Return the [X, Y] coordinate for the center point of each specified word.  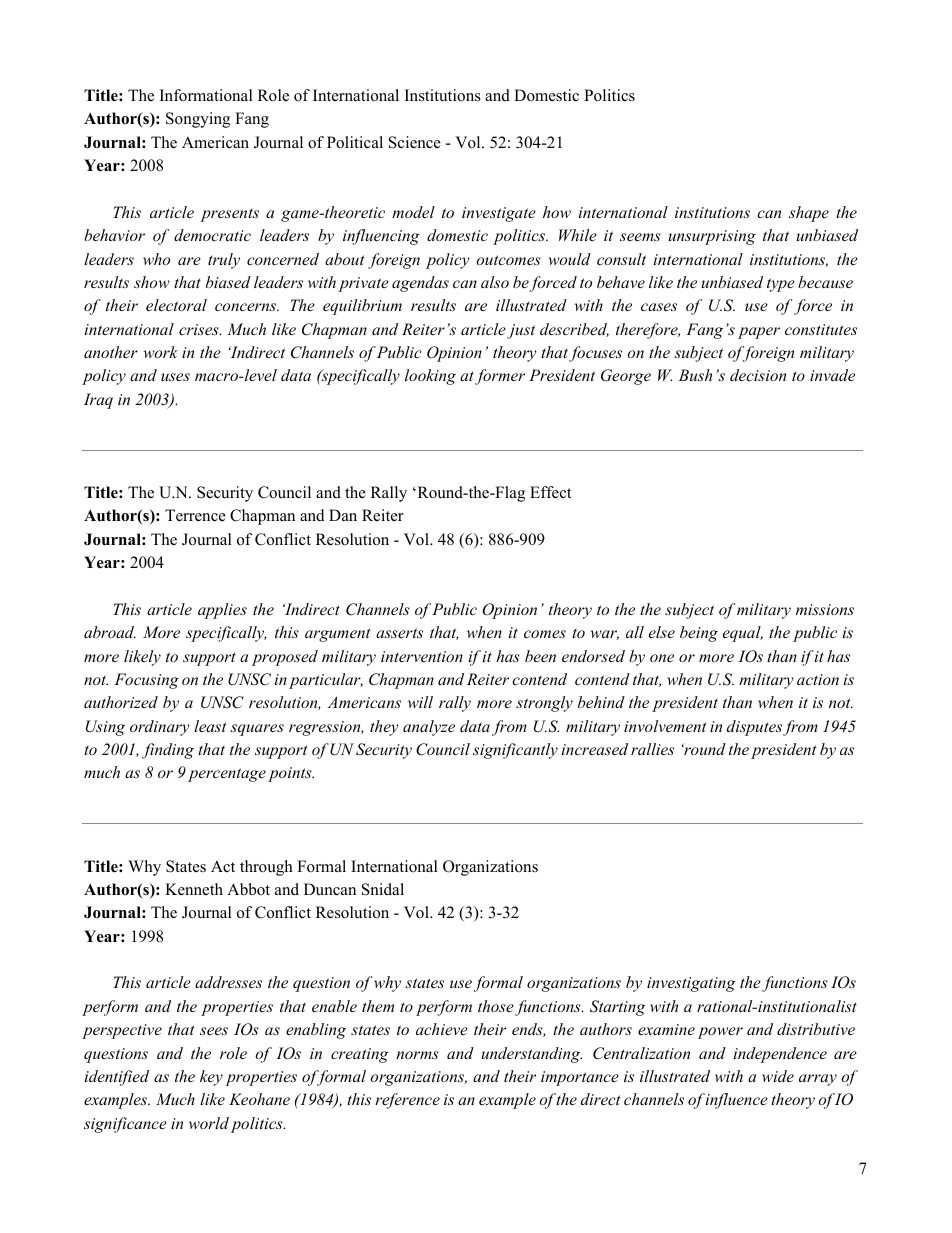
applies [222, 611]
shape [809, 214]
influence [736, 1101]
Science [415, 142]
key [211, 1078]
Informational [206, 95]
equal [743, 634]
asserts [399, 633]
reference [407, 1101]
